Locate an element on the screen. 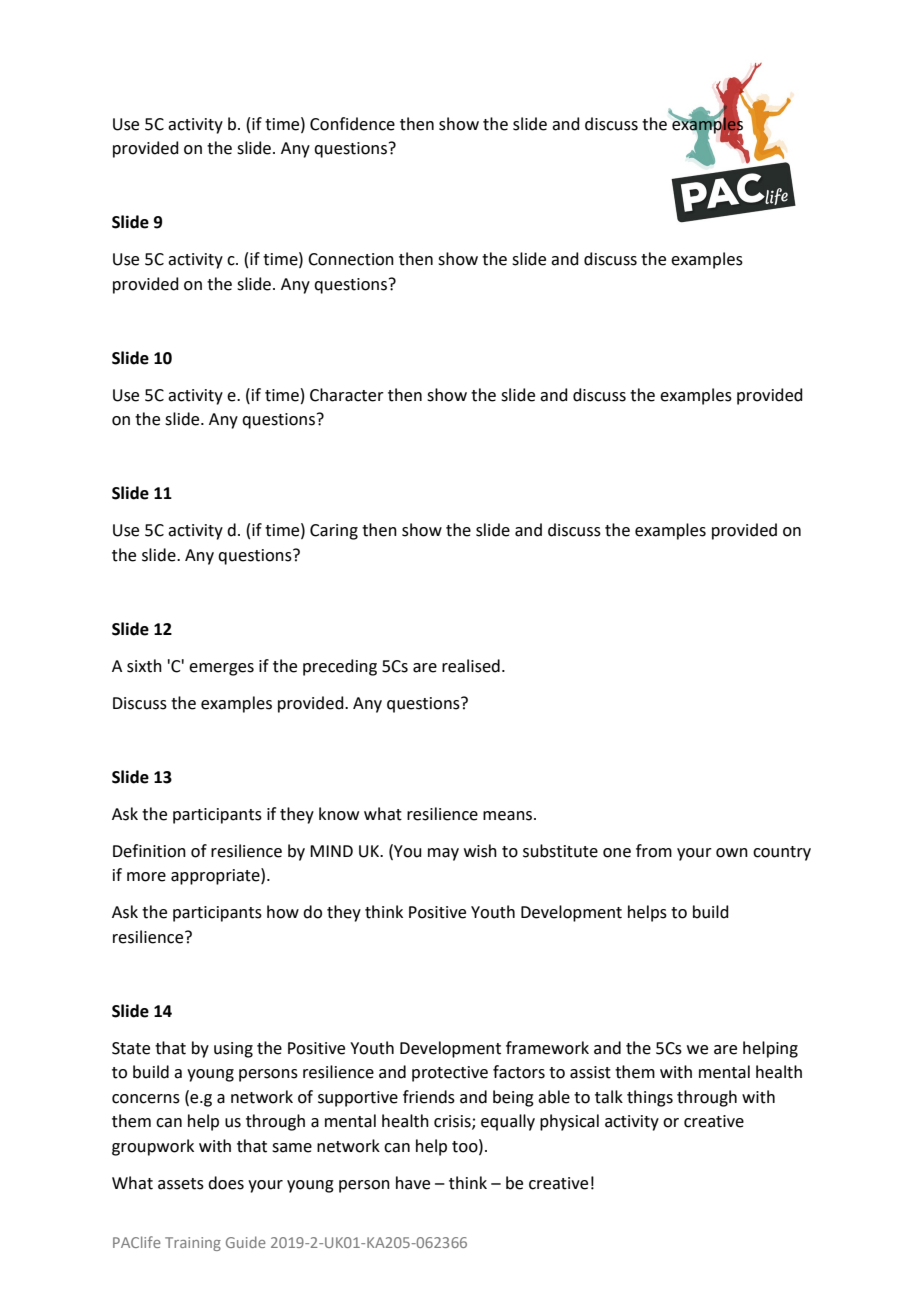 Image resolution: width=924 pixels, height=1308 pixels. Connection is located at coordinates (351, 259).
